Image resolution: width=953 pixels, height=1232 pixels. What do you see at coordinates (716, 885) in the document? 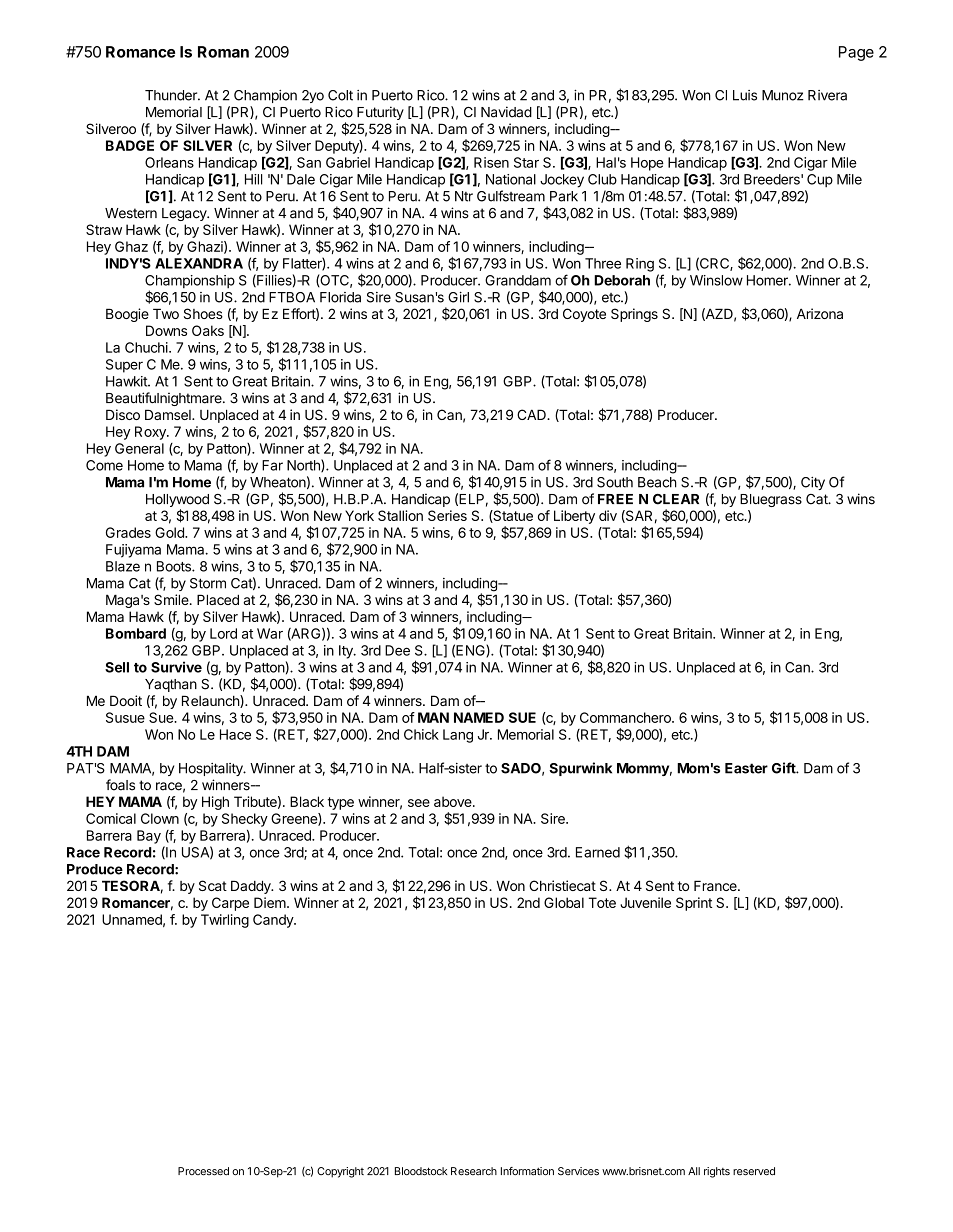
I see `France` at bounding box center [716, 885].
